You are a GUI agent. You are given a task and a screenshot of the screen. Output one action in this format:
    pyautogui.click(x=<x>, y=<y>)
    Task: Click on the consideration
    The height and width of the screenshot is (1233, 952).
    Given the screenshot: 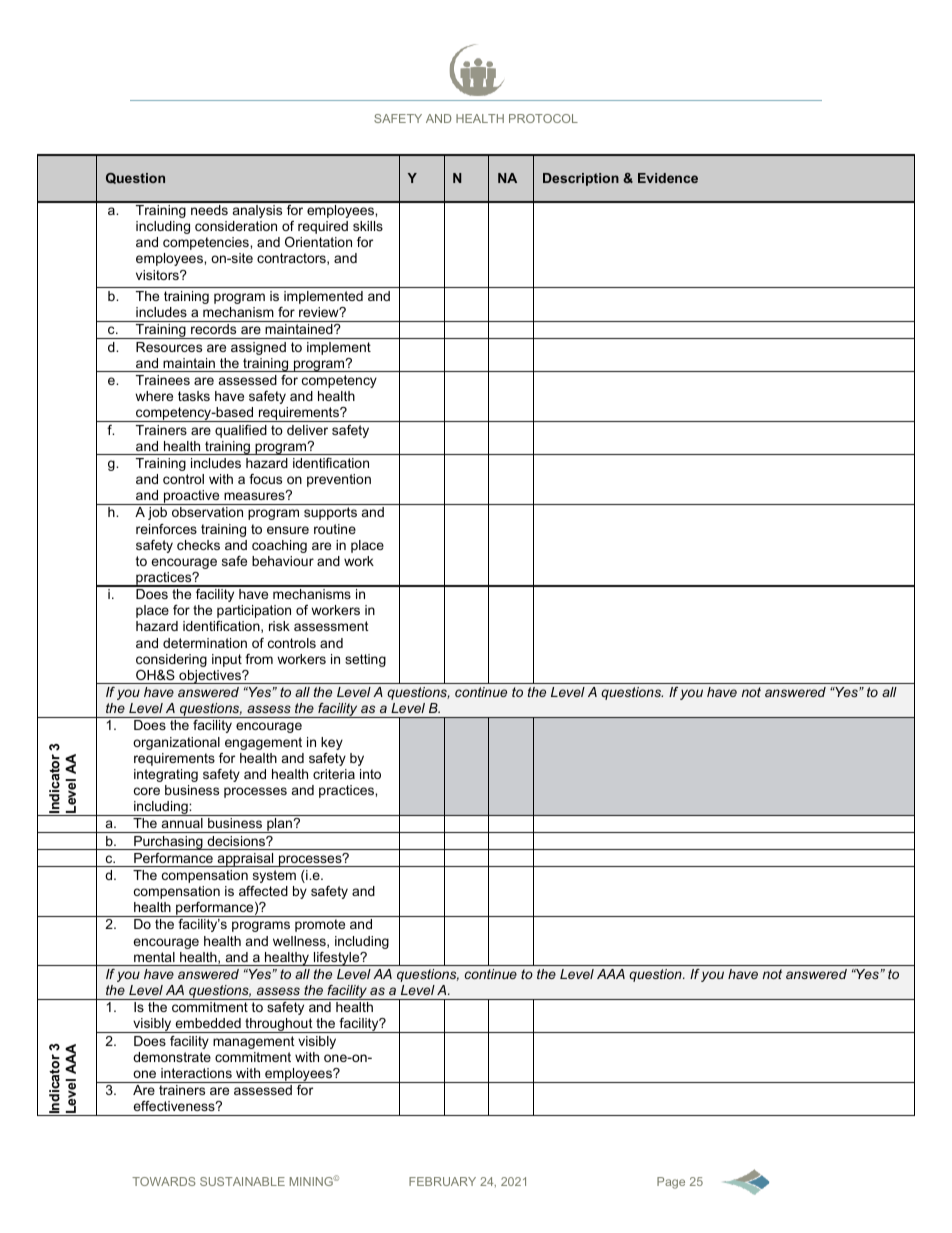 What is the action you would take?
    pyautogui.click(x=236, y=226)
